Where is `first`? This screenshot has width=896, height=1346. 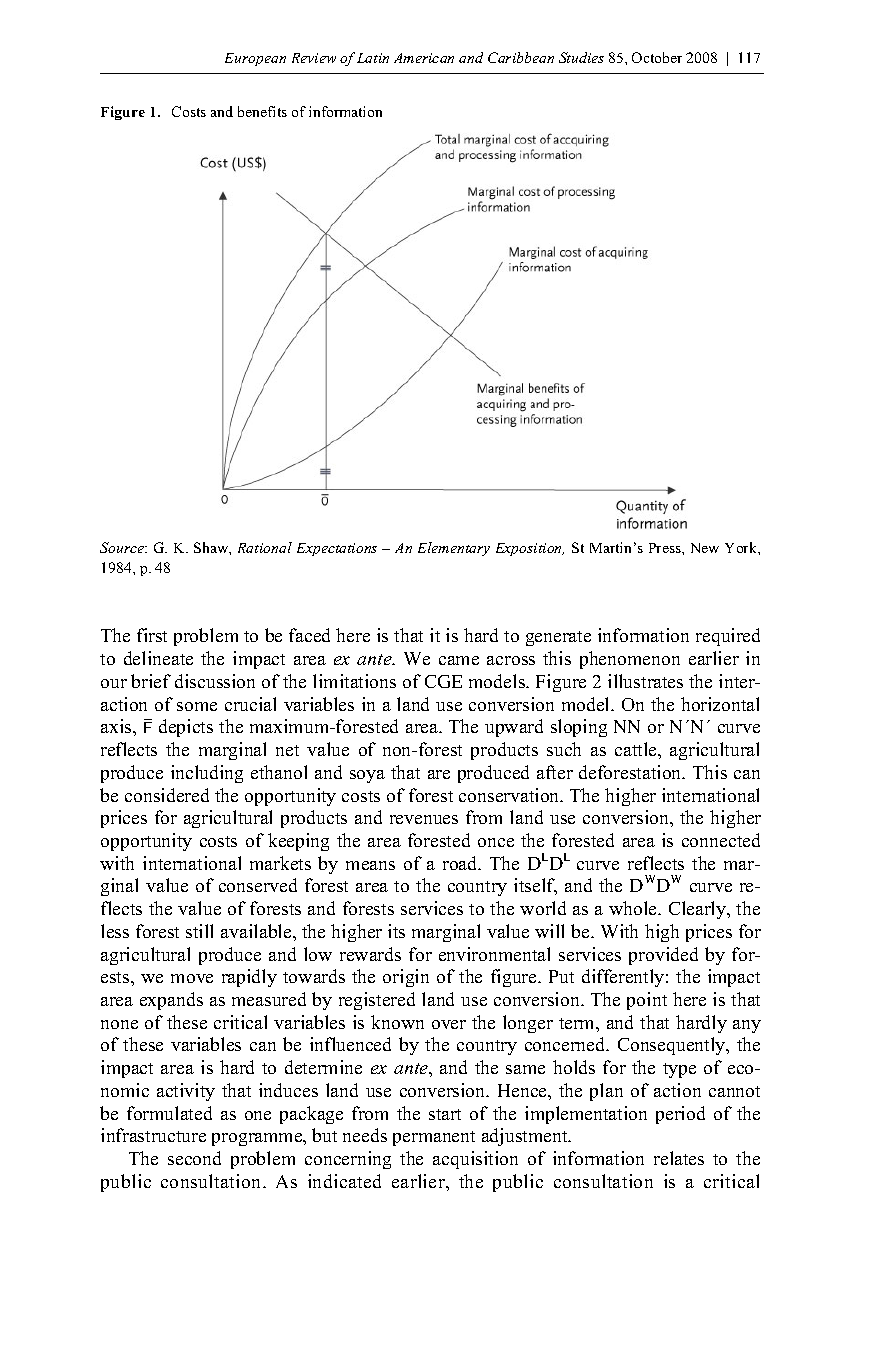 first is located at coordinates (152, 635).
